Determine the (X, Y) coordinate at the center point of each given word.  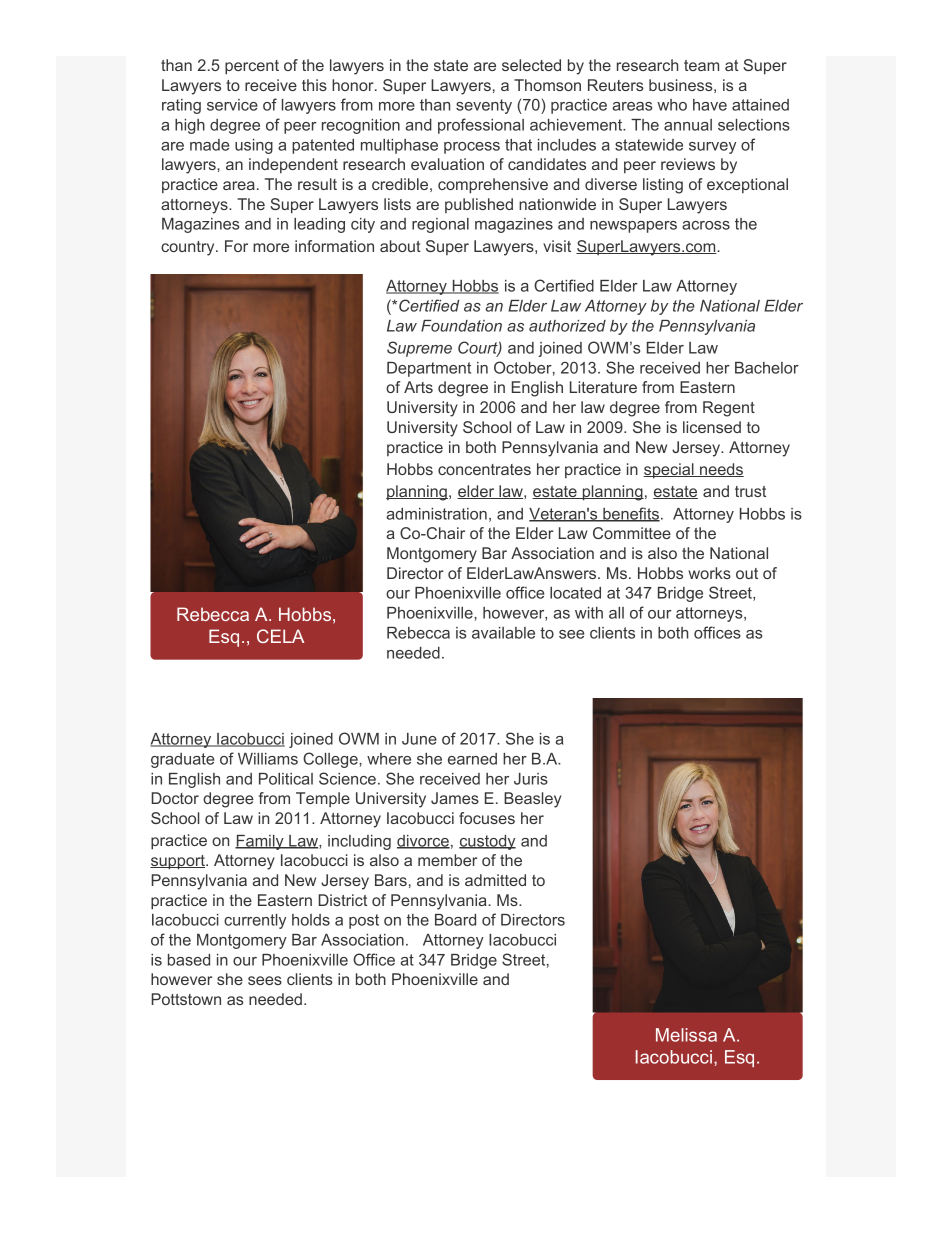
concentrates (484, 469)
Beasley (532, 800)
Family (260, 842)
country (189, 248)
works (709, 573)
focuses (487, 818)
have (710, 105)
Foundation (461, 326)
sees (265, 980)
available (503, 633)
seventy (484, 106)
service (232, 105)
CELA (280, 636)
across (706, 225)
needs (721, 470)
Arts (418, 387)
